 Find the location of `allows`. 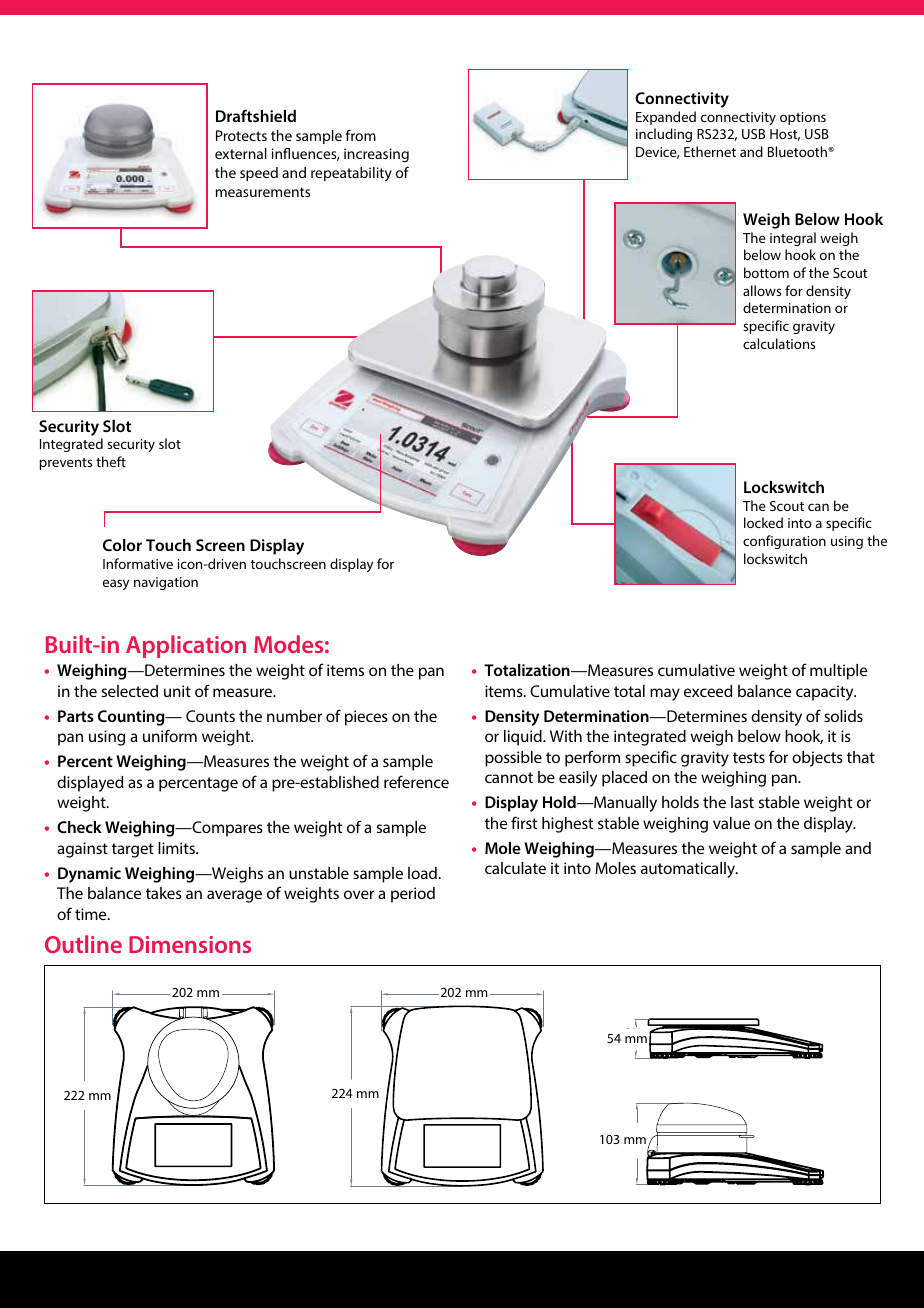

allows is located at coordinates (762, 290).
